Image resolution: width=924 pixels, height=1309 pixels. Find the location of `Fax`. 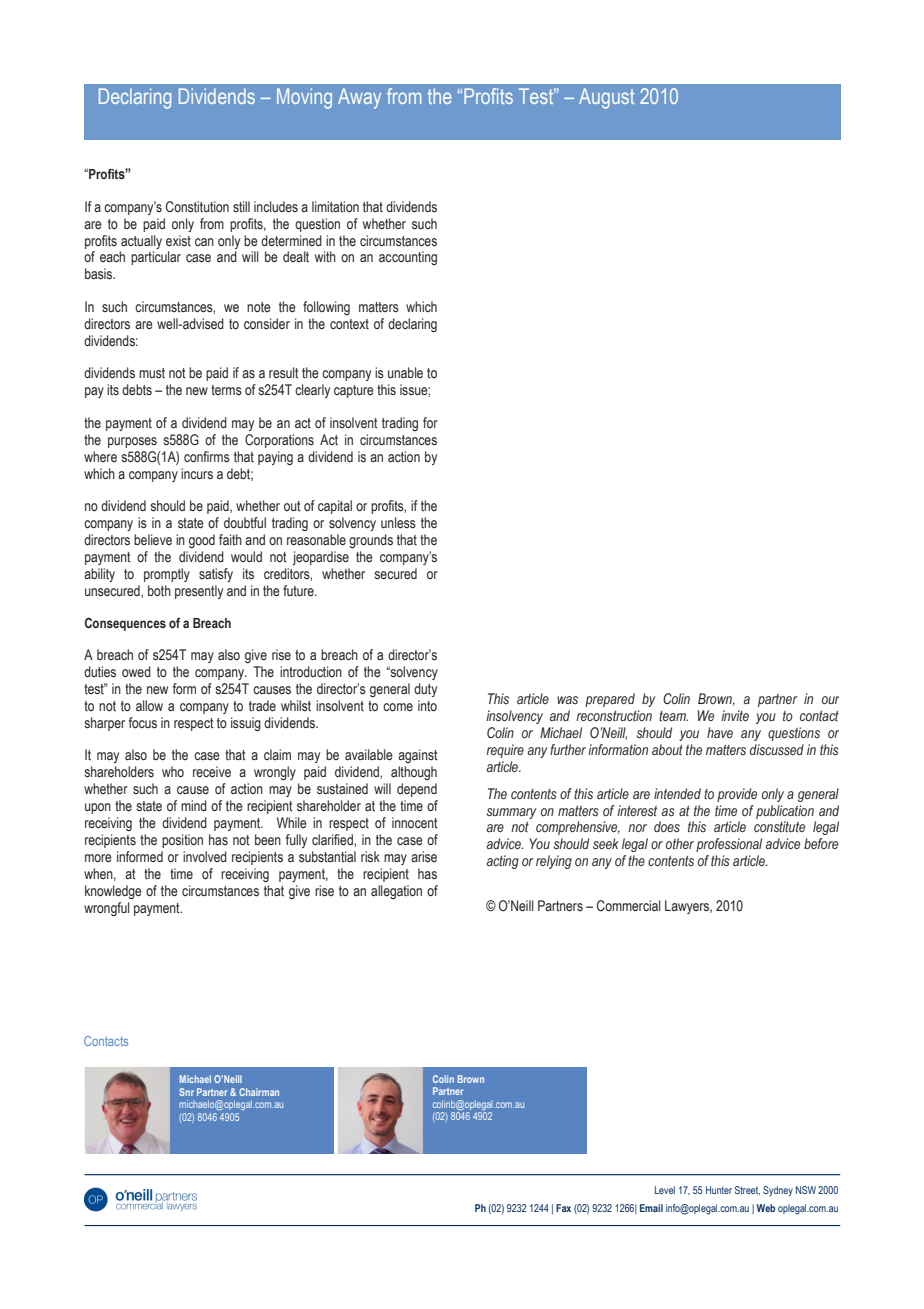

Fax is located at coordinates (563, 1208).
